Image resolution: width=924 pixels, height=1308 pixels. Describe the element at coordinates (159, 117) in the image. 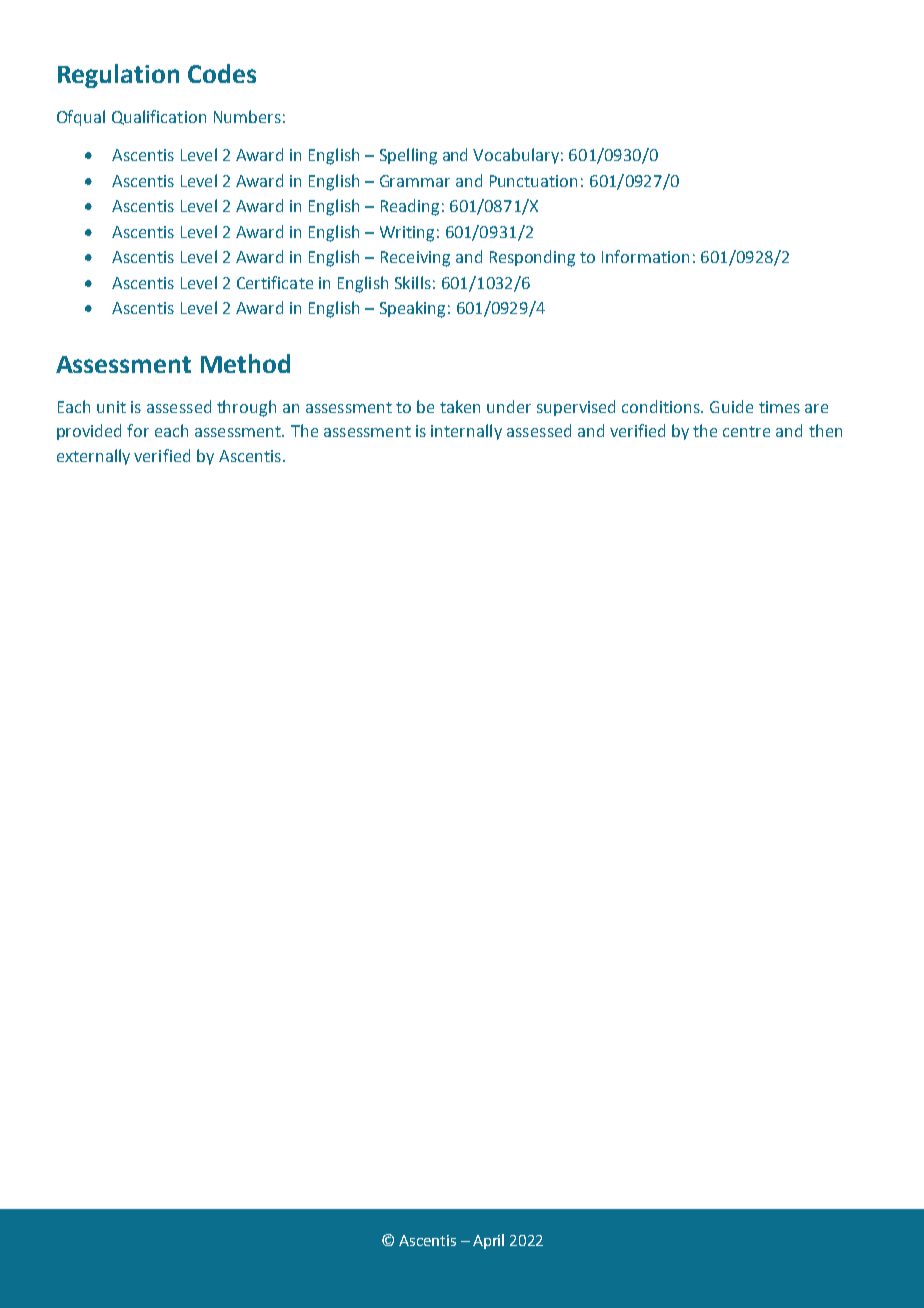

I see `Qualification` at that location.
